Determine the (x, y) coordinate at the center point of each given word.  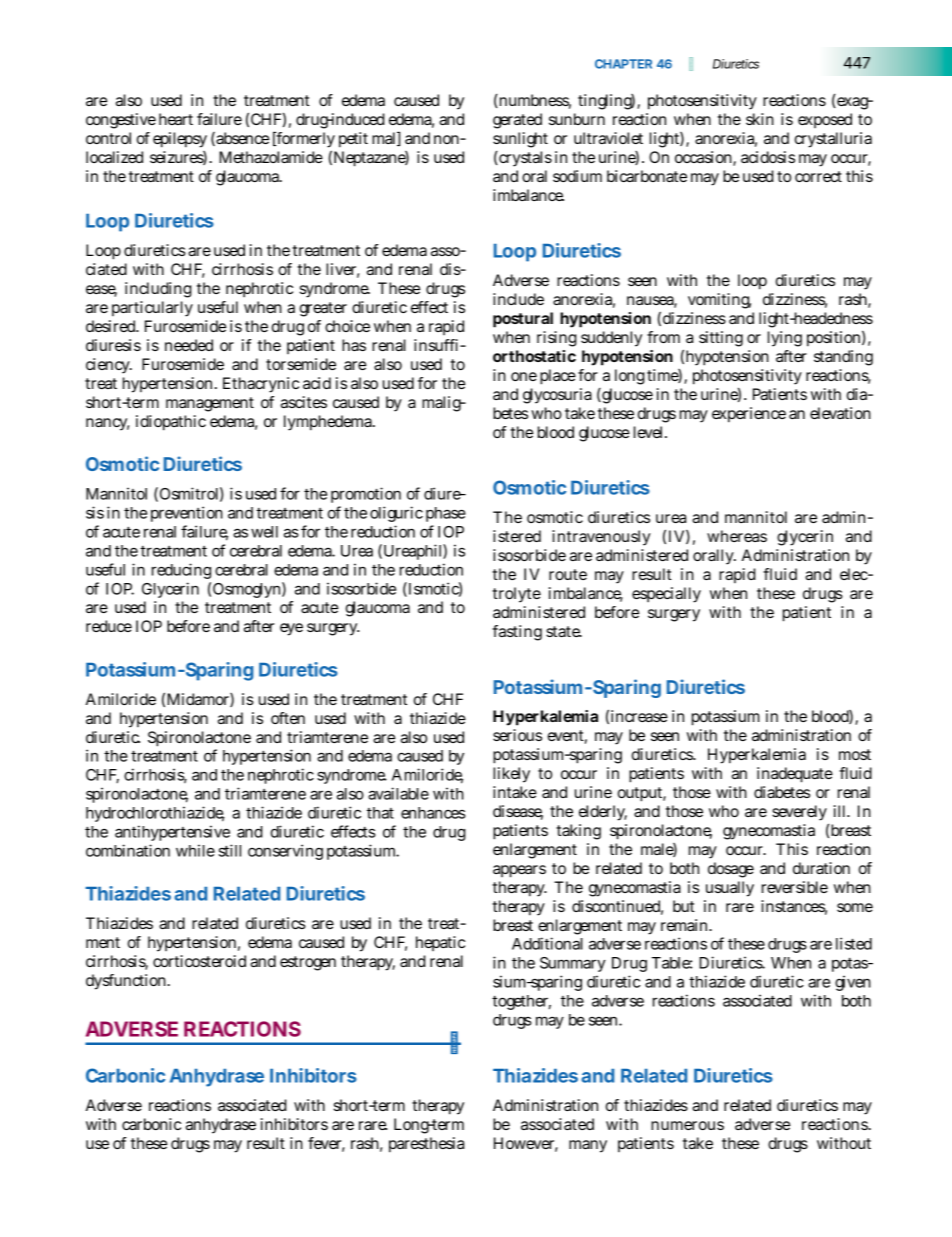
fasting (517, 633)
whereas (737, 536)
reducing (181, 571)
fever (326, 1144)
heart (176, 119)
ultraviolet (608, 138)
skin (760, 119)
